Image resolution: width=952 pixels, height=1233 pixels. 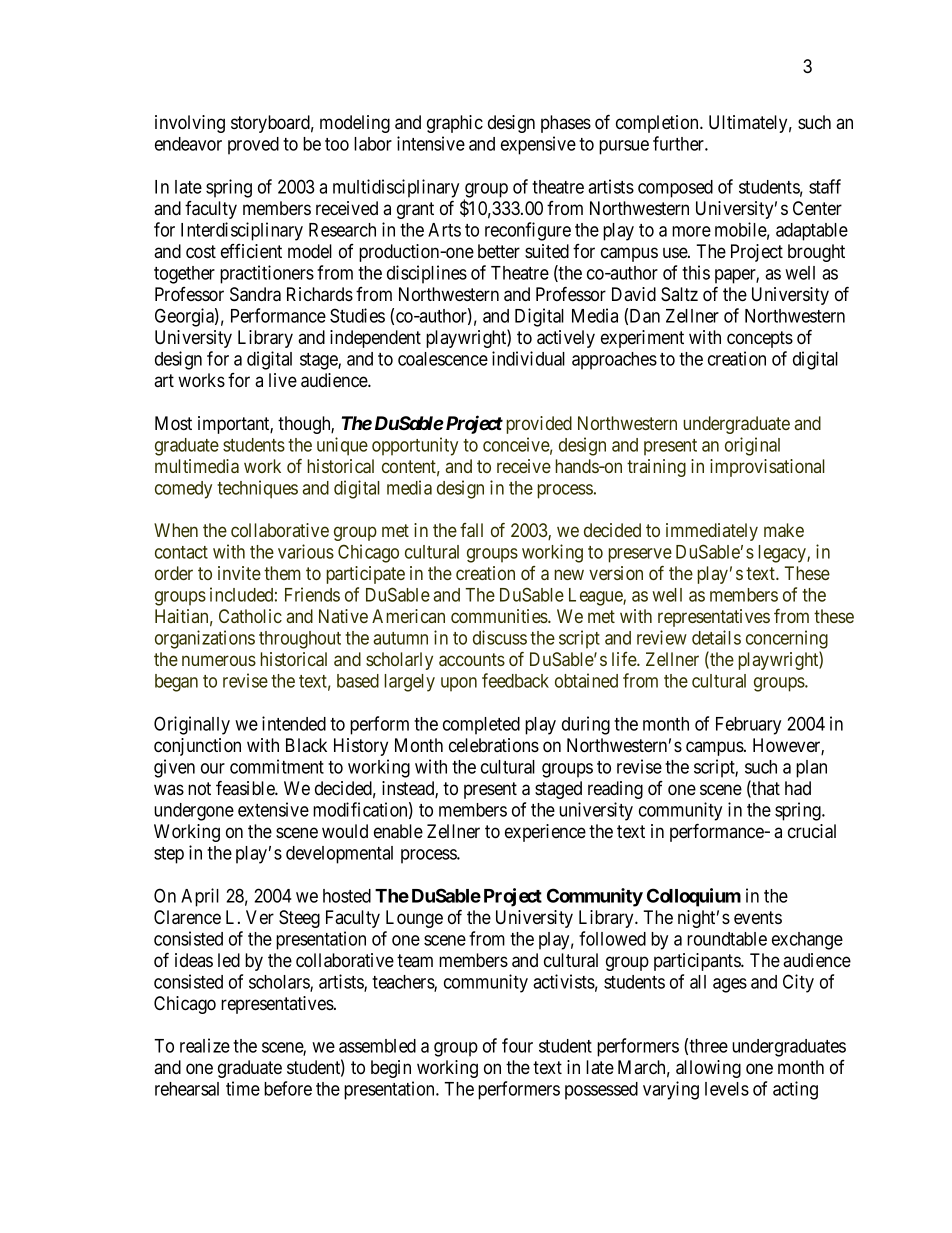 What do you see at coordinates (253, 146) in the page?
I see `proved` at bounding box center [253, 146].
